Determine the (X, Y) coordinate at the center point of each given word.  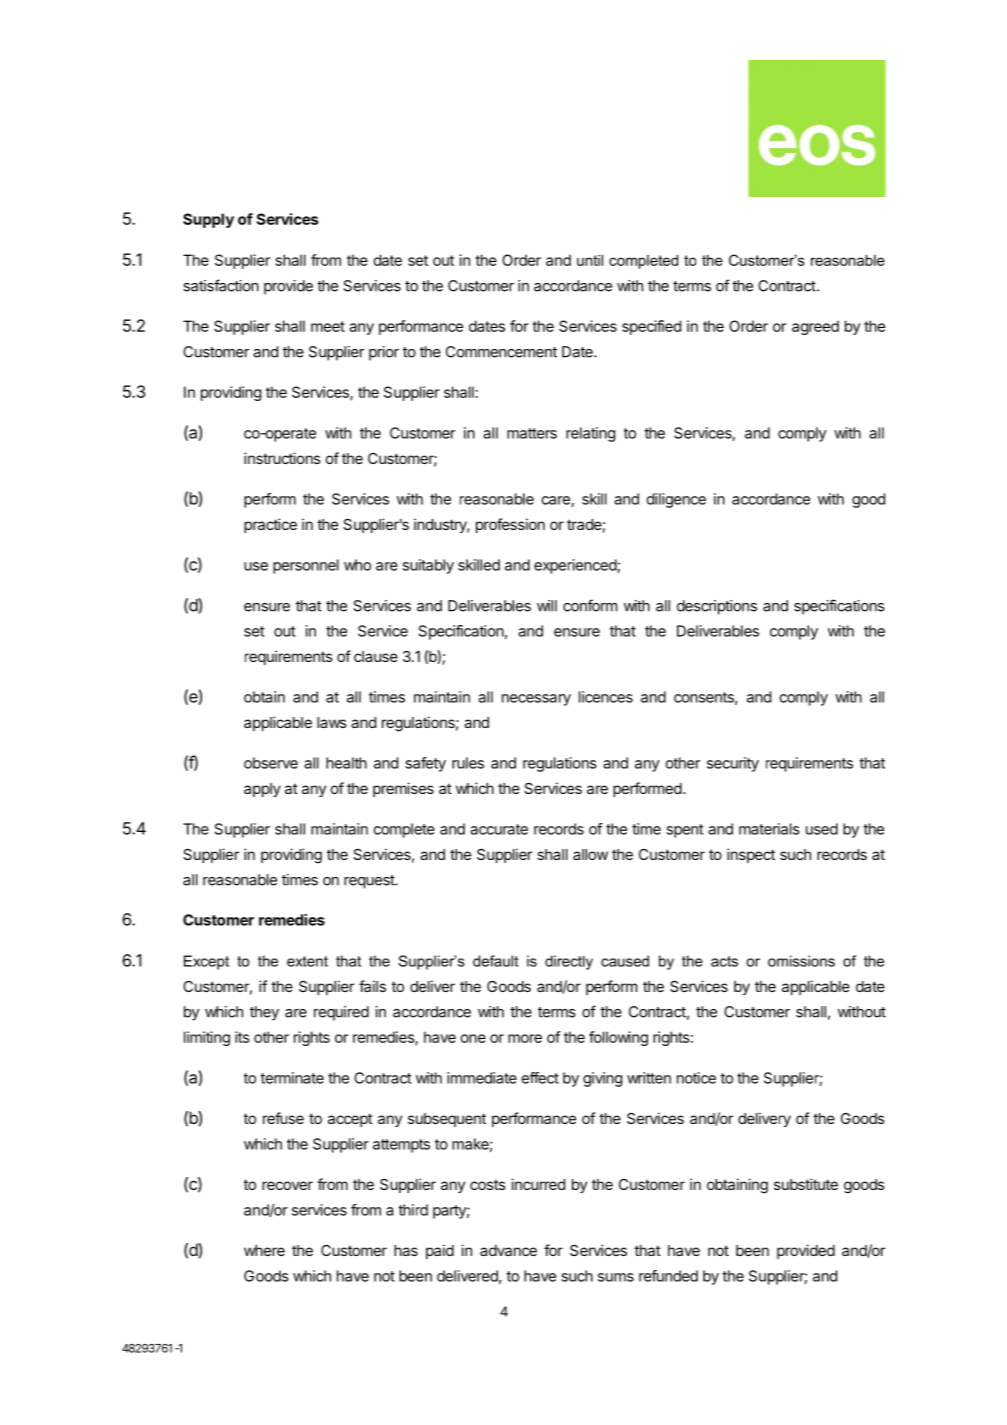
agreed (815, 327)
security (733, 764)
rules (468, 763)
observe (271, 763)
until (590, 260)
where (264, 1250)
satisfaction (221, 285)
